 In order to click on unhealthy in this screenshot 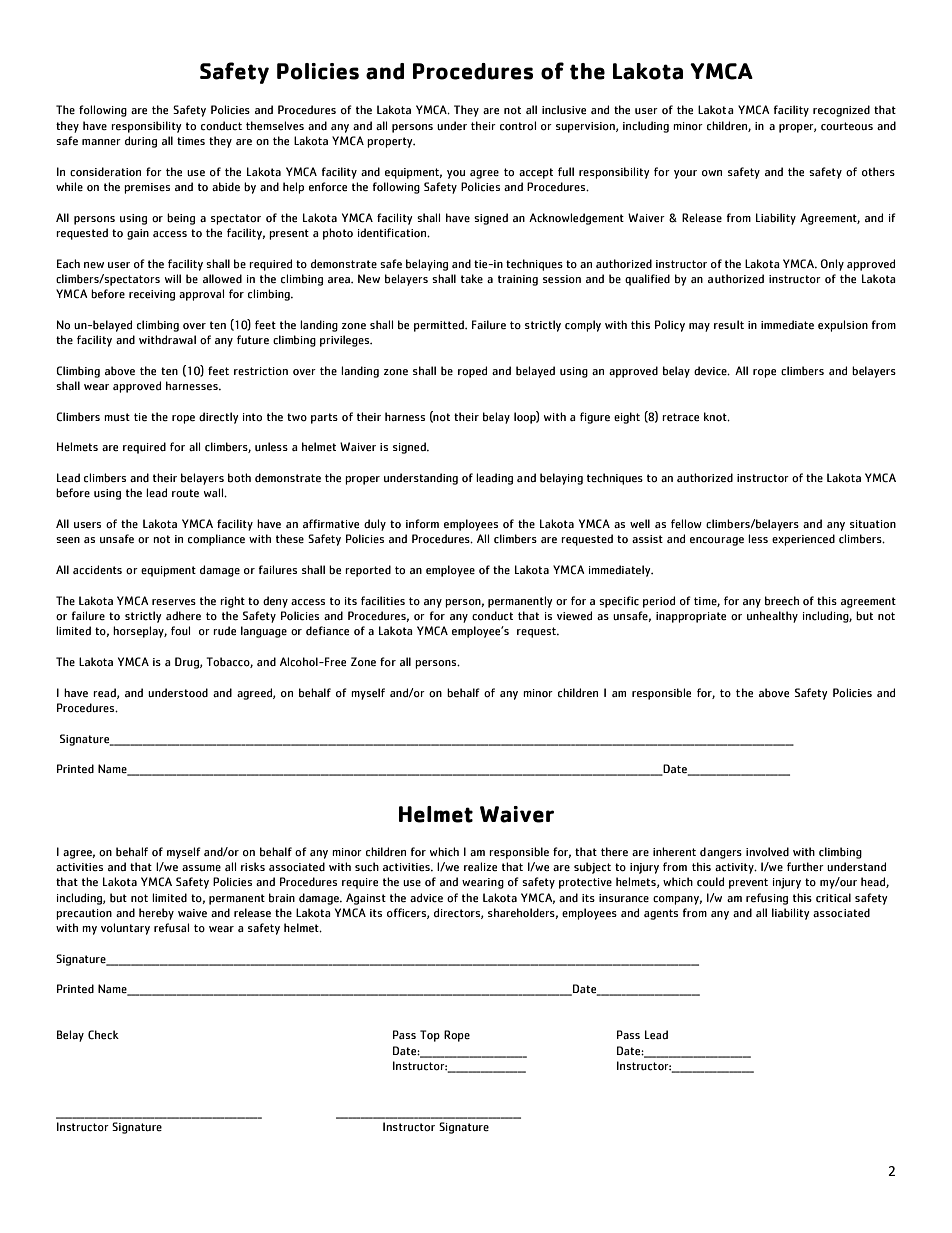, I will do `click(772, 617)`.
